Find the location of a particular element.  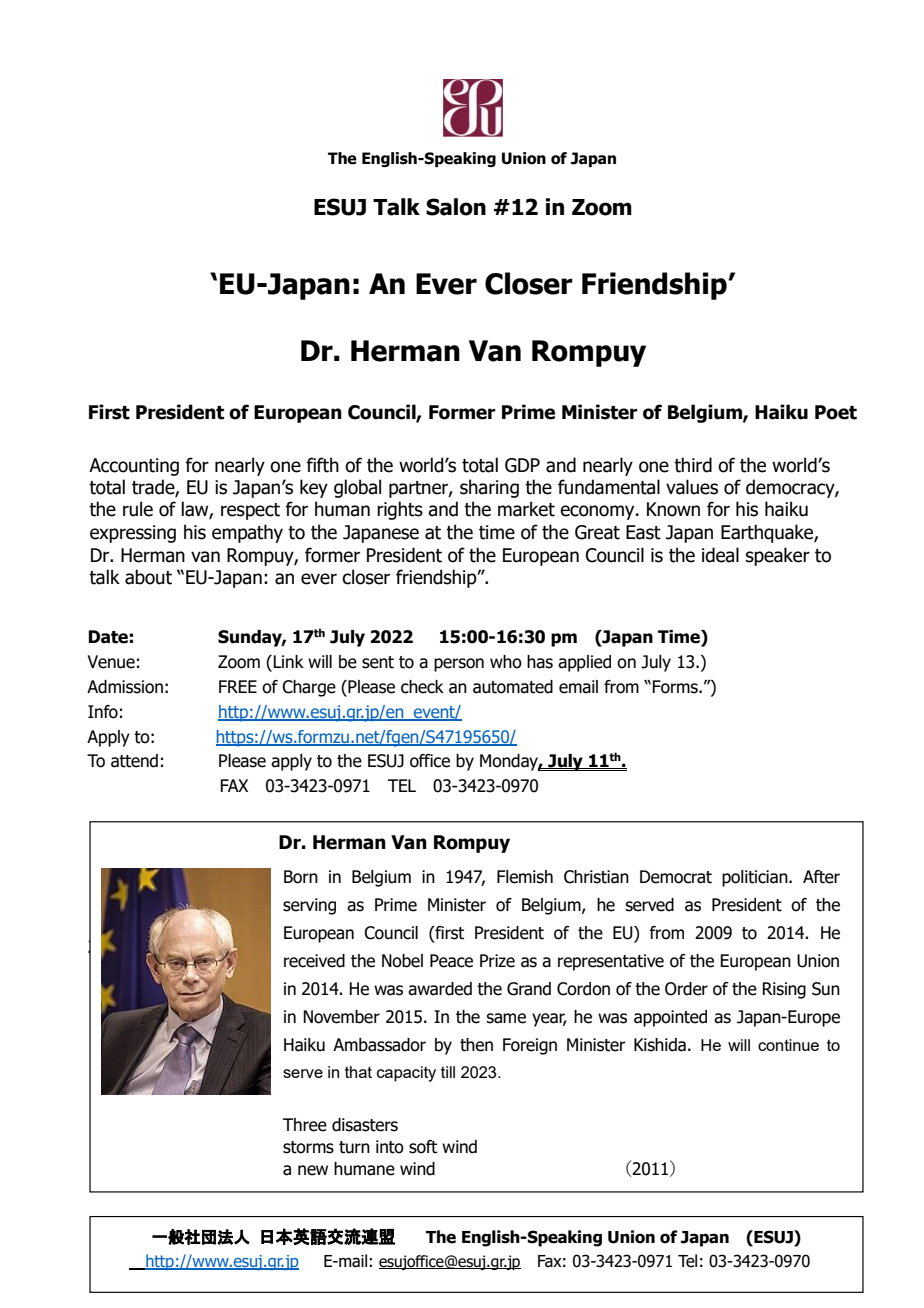

soft is located at coordinates (423, 1147).
